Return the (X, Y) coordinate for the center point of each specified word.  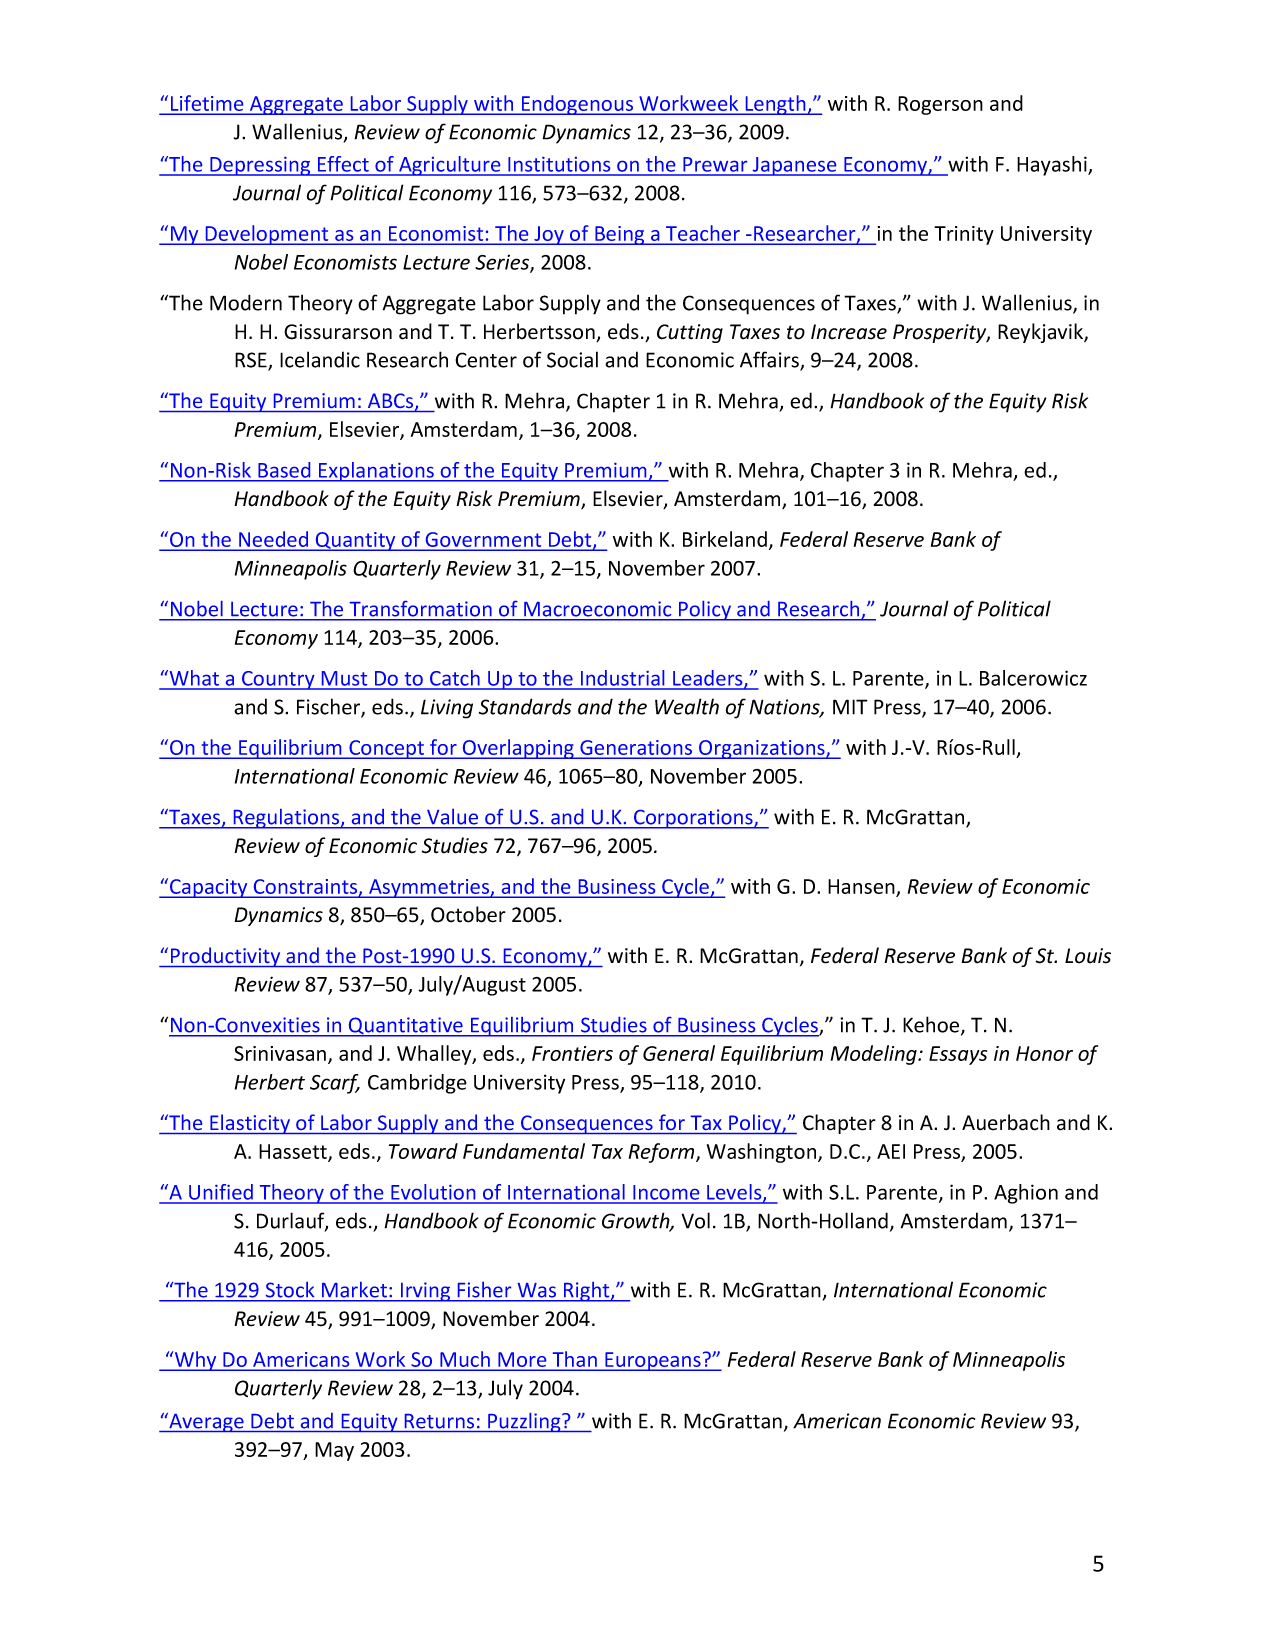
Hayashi (1053, 166)
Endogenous (577, 105)
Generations (636, 749)
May (334, 1451)
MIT (850, 707)
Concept (386, 749)
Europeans (653, 1361)
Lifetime (207, 104)
